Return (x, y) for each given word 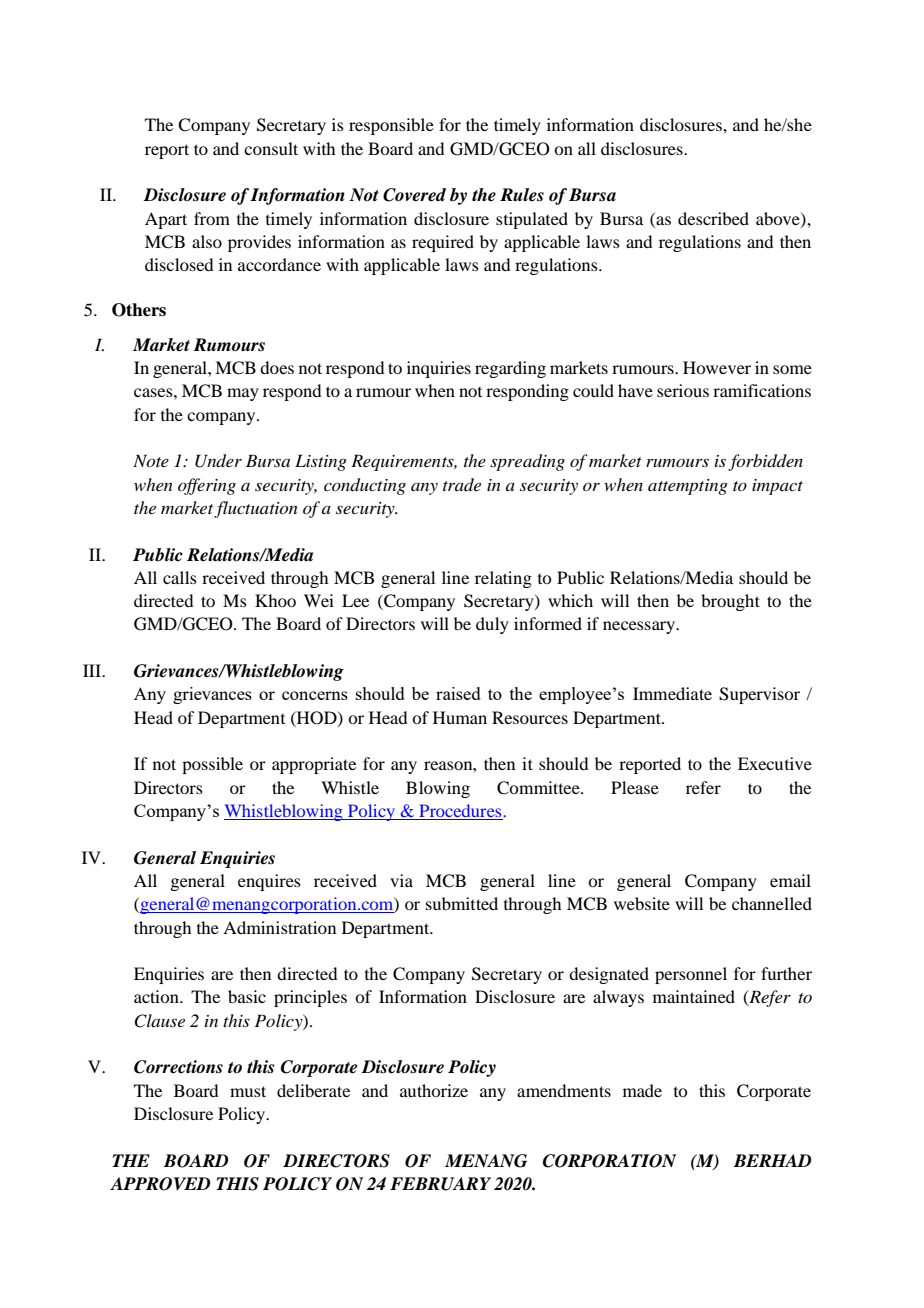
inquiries (439, 369)
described (713, 218)
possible (212, 765)
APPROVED (160, 1184)
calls (180, 577)
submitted (462, 903)
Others (139, 310)
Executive (775, 763)
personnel (691, 975)
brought (730, 602)
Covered (414, 195)
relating (503, 579)
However (717, 367)
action (157, 996)
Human (460, 717)
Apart (166, 220)
